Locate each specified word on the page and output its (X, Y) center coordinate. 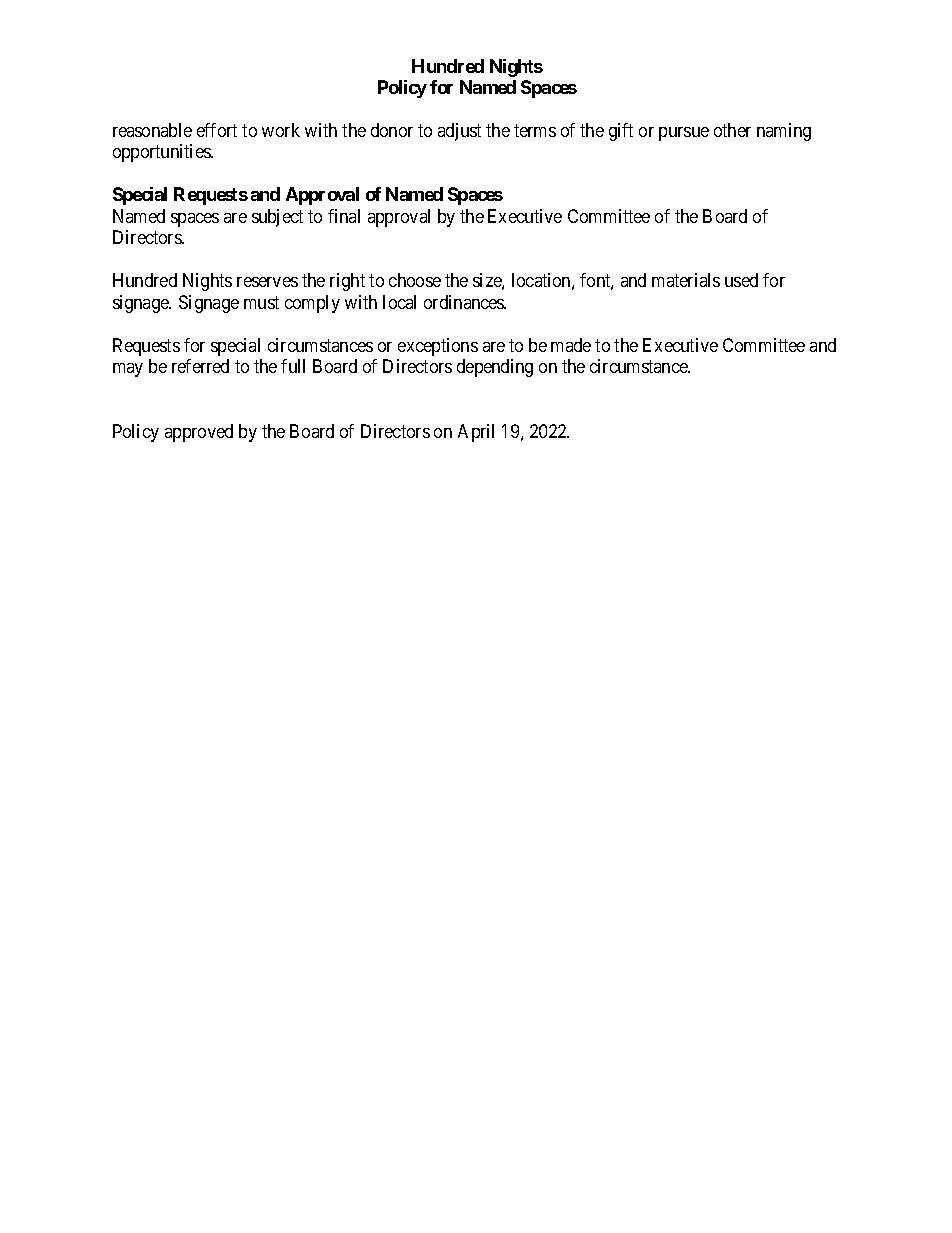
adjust (459, 132)
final (344, 216)
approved (199, 433)
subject (277, 218)
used (741, 280)
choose (415, 280)
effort (217, 130)
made (571, 345)
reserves (267, 282)
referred (200, 366)
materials (686, 280)
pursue (684, 134)
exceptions (438, 347)
